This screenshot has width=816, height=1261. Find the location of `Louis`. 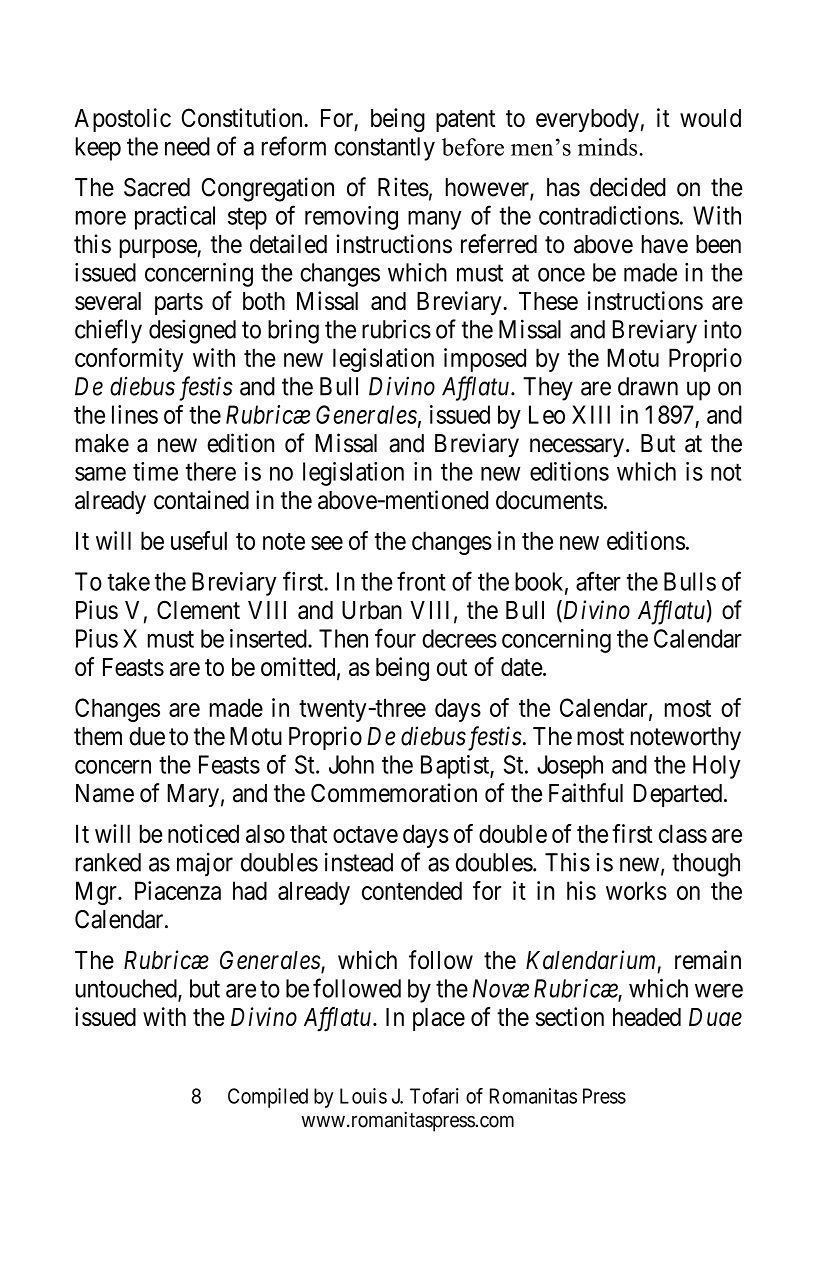

Louis is located at coordinates (363, 1096).
